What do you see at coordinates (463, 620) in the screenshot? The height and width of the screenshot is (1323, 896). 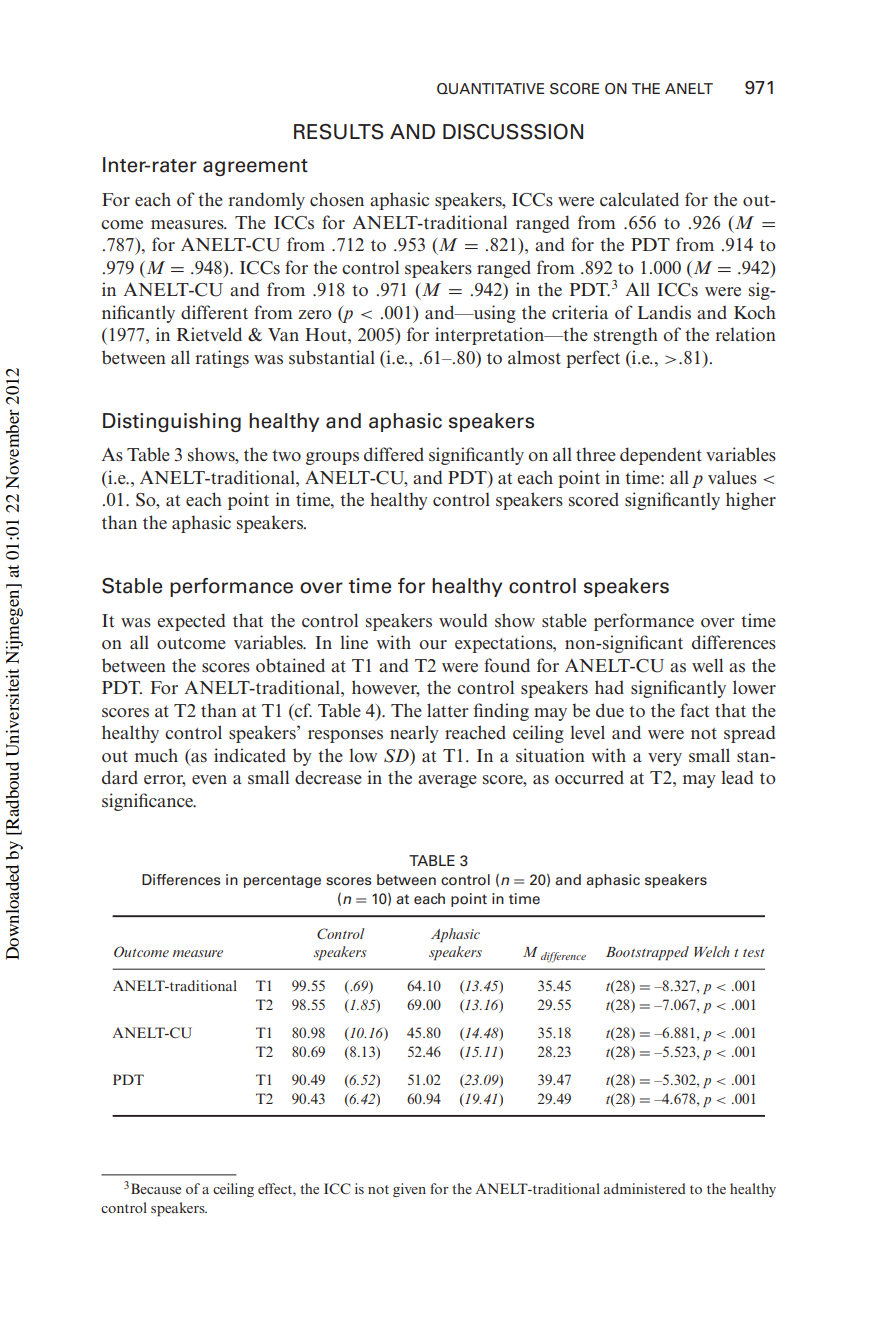 I see `would` at bounding box center [463, 620].
